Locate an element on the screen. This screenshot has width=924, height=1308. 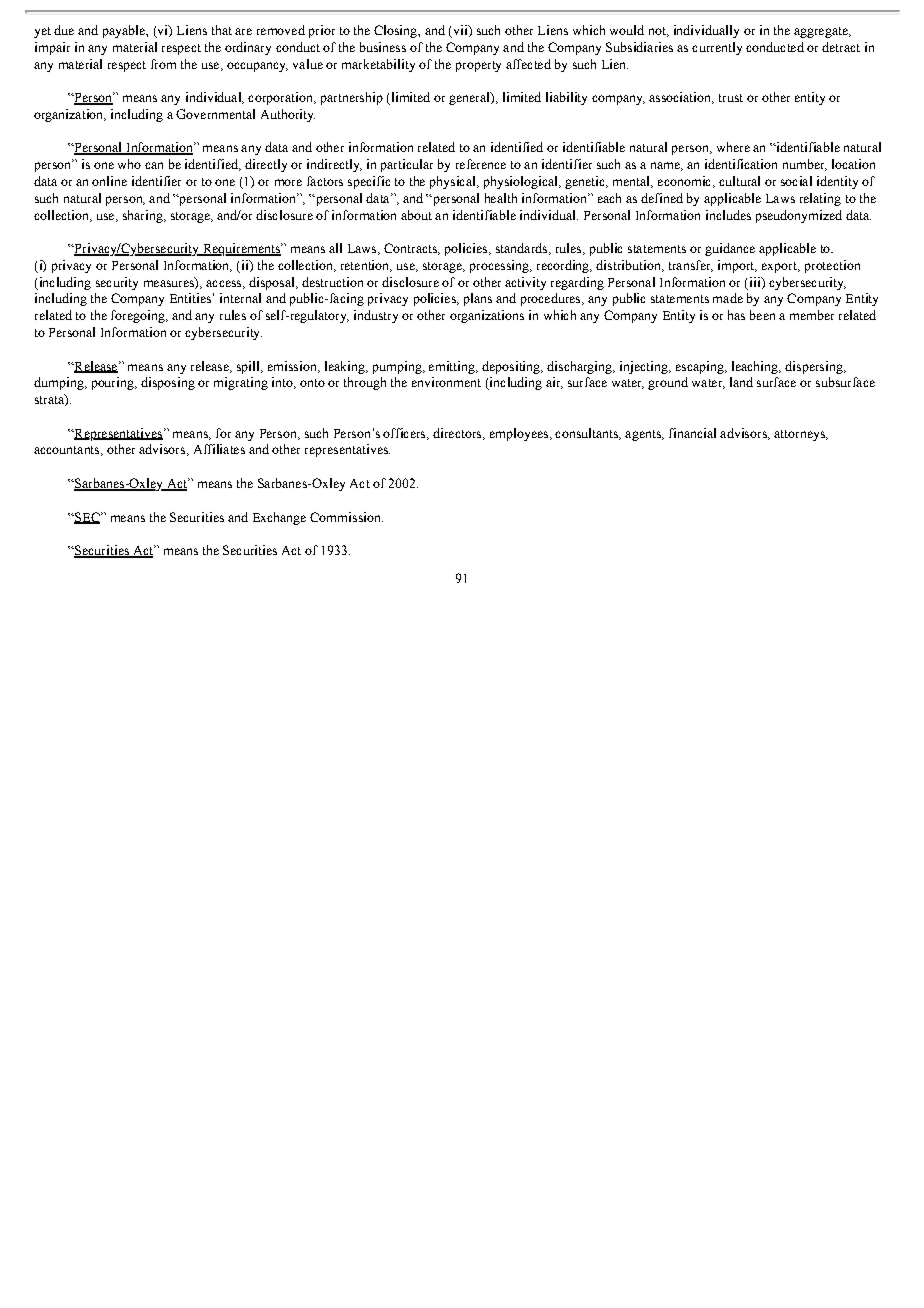
vii is located at coordinates (460, 31).
